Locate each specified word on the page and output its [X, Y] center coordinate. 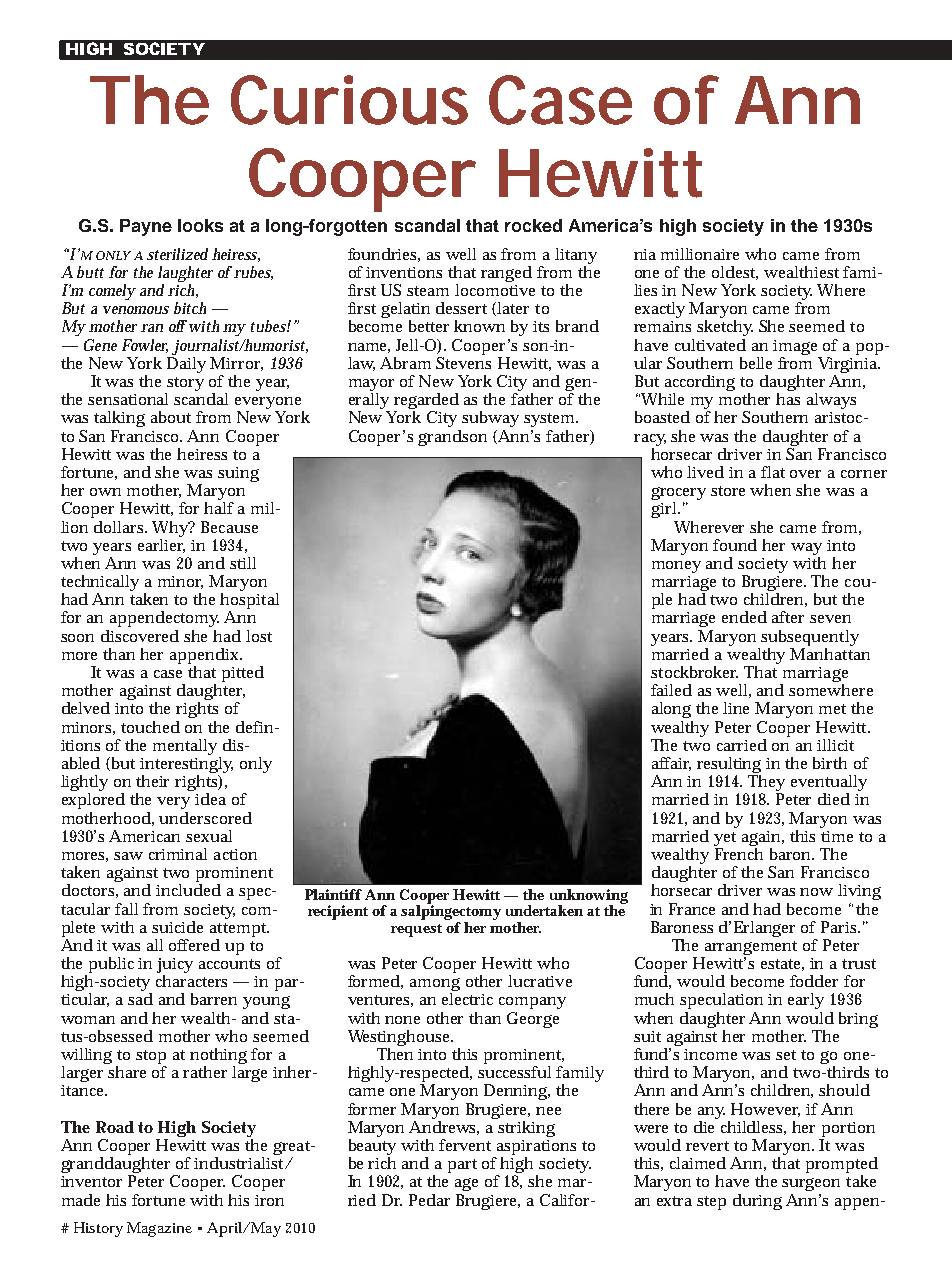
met [832, 709]
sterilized [177, 254]
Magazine [159, 1229]
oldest [735, 273]
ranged [506, 274]
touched [150, 727]
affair [671, 764]
